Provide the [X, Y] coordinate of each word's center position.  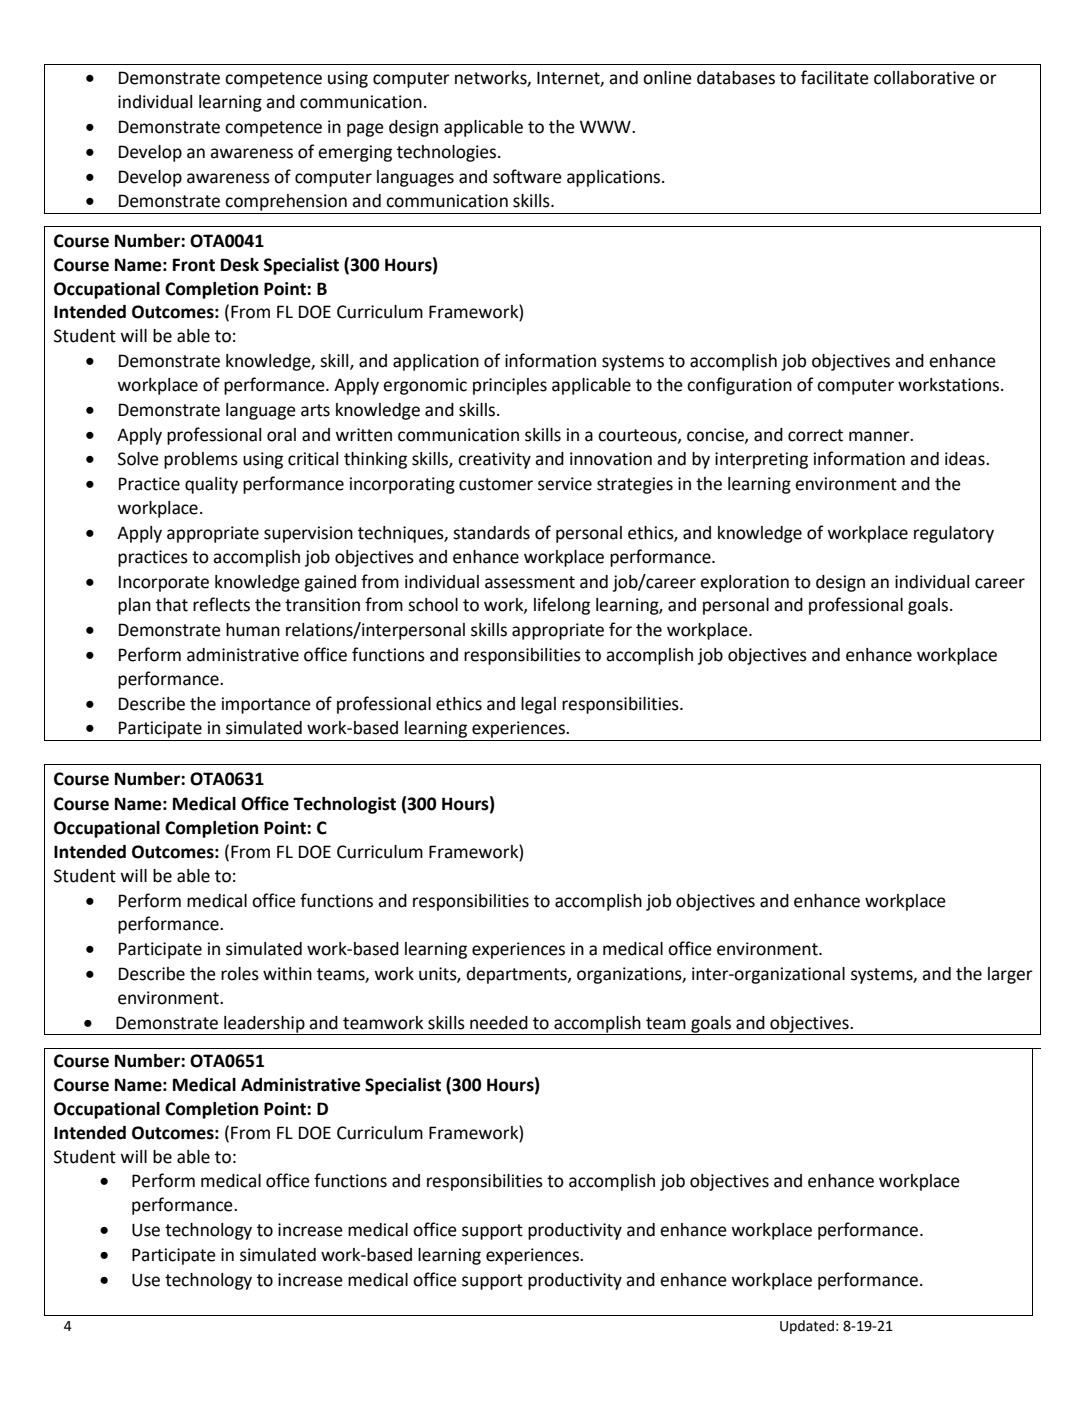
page [365, 130]
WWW [606, 126]
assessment [530, 582]
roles [240, 974]
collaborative [924, 78]
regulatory [954, 534]
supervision [308, 534]
